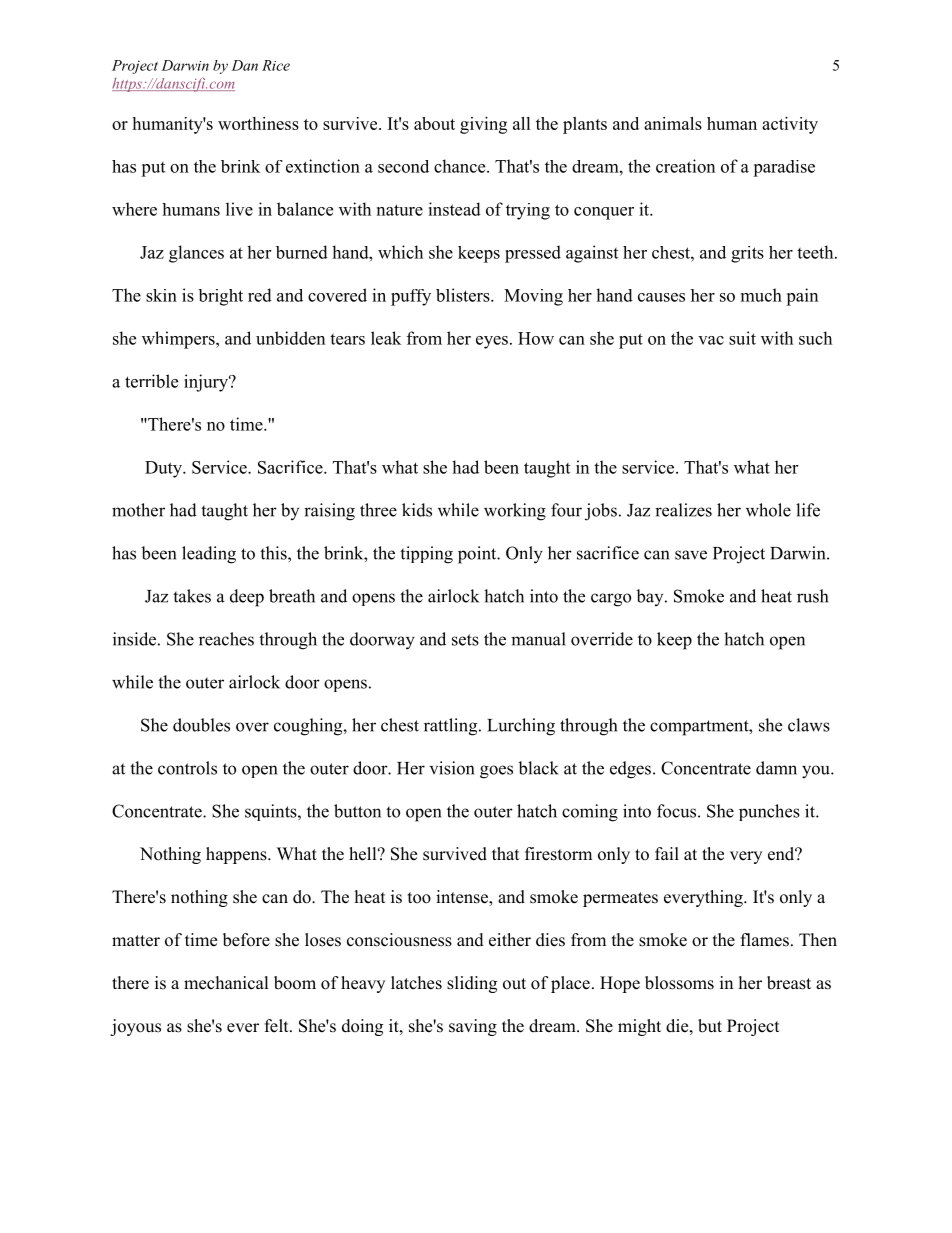 The width and height of the page is (952, 1233). What do you see at coordinates (691, 555) in the page?
I see `save` at bounding box center [691, 555].
